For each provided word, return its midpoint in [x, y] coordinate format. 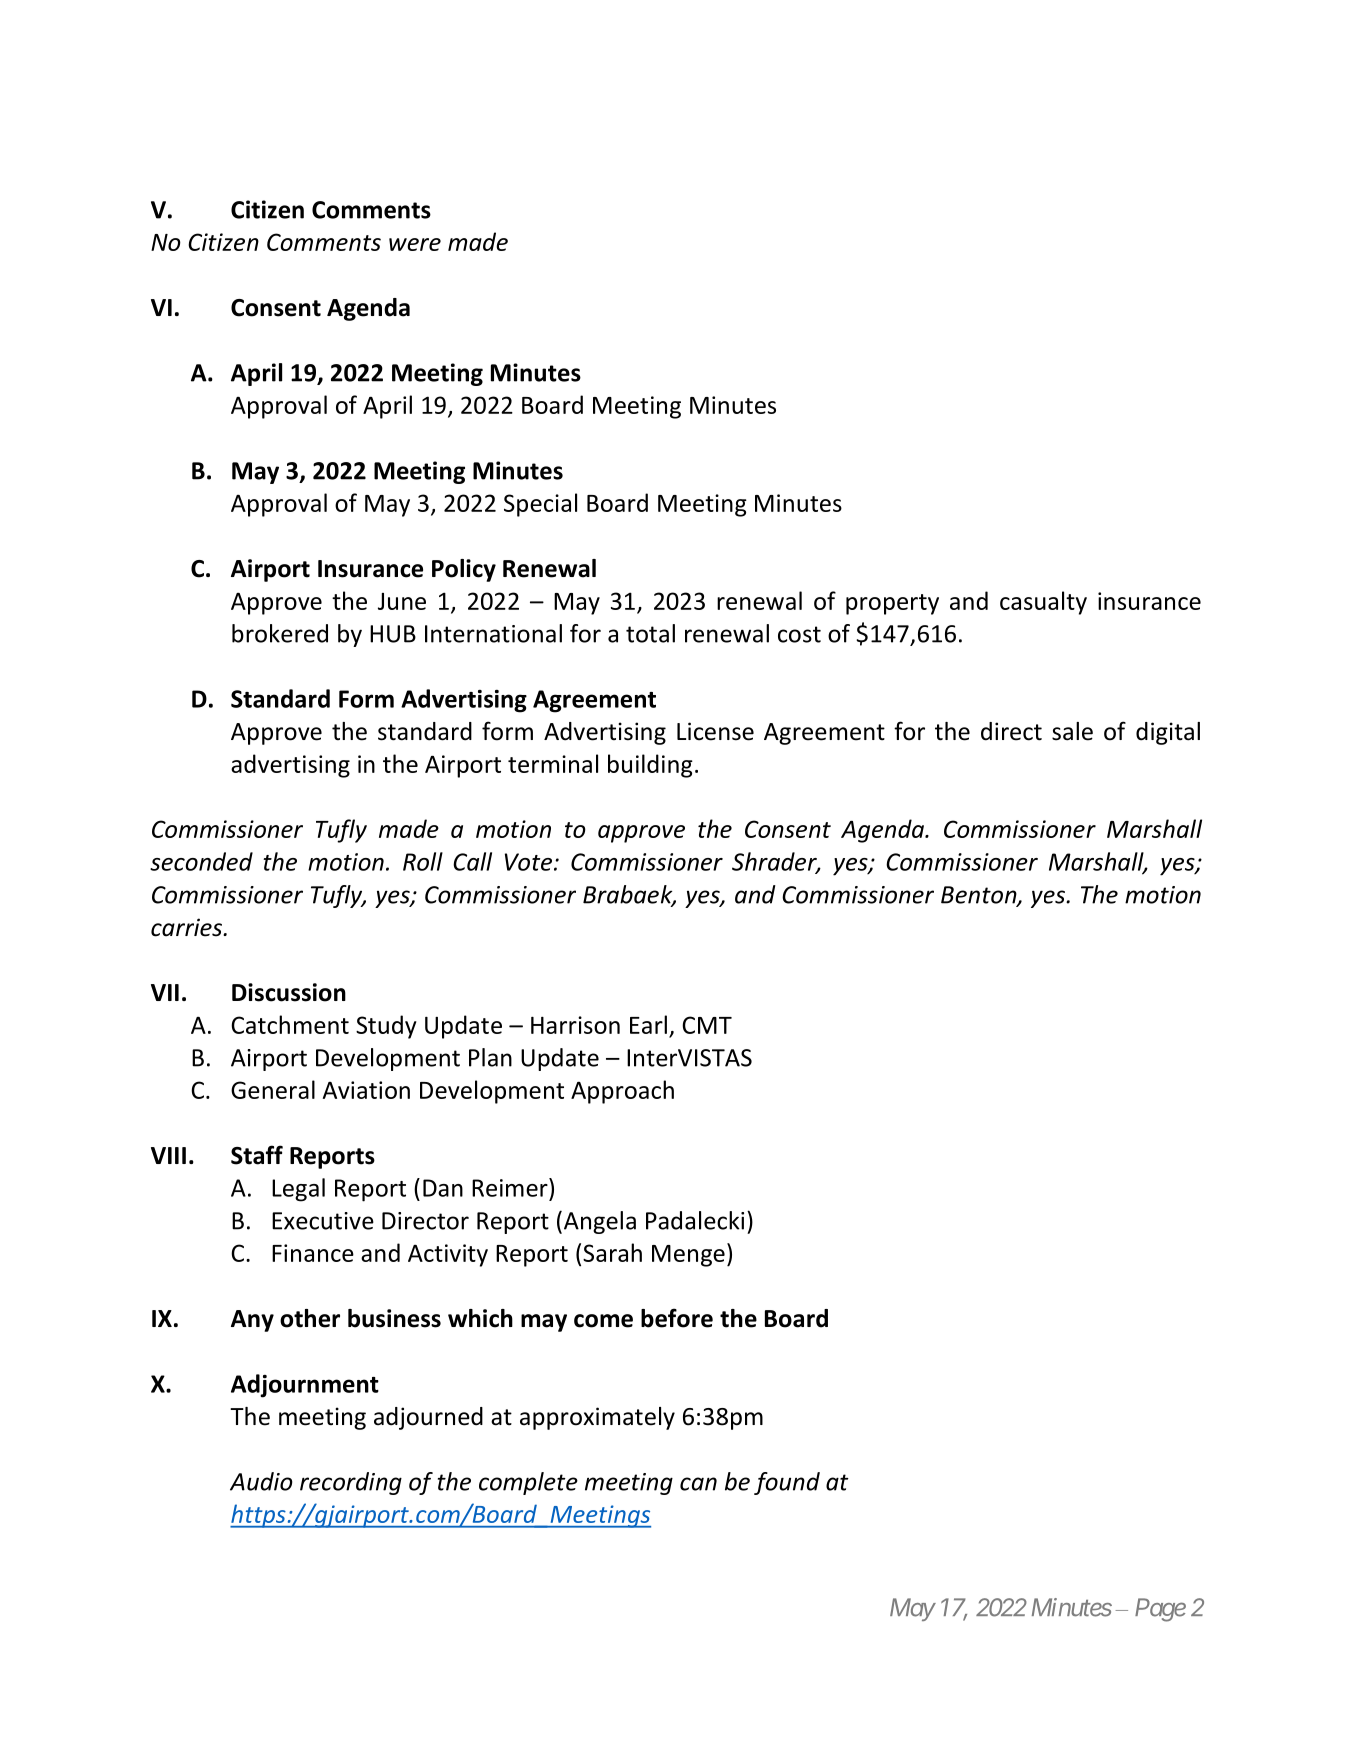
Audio [261, 1481]
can [698, 1484]
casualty [1043, 603]
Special [540, 505]
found [787, 1483]
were [415, 244]
